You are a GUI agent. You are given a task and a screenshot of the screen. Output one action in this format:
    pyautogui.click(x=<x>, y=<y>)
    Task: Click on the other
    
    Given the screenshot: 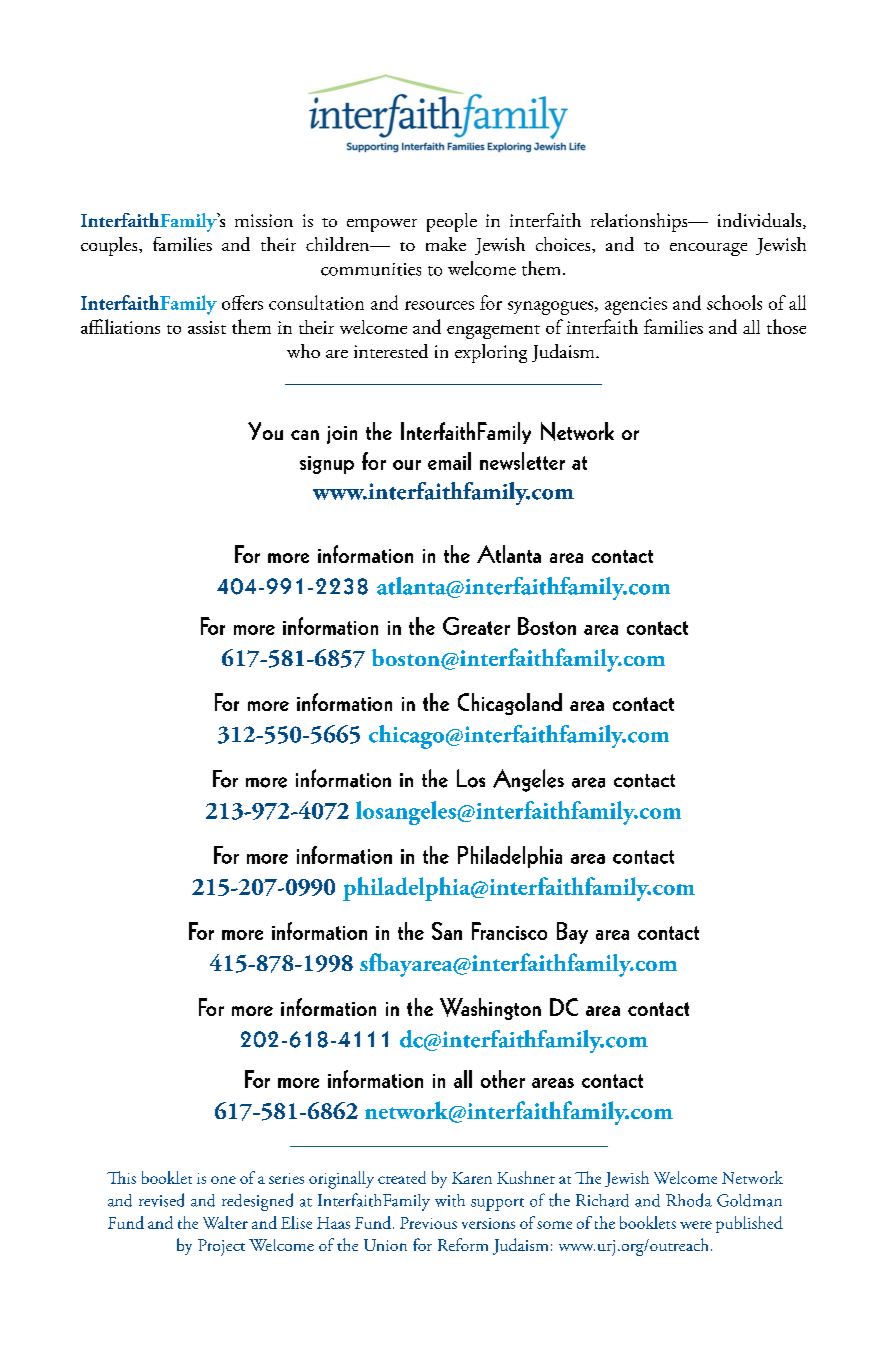 What is the action you would take?
    pyautogui.click(x=503, y=1079)
